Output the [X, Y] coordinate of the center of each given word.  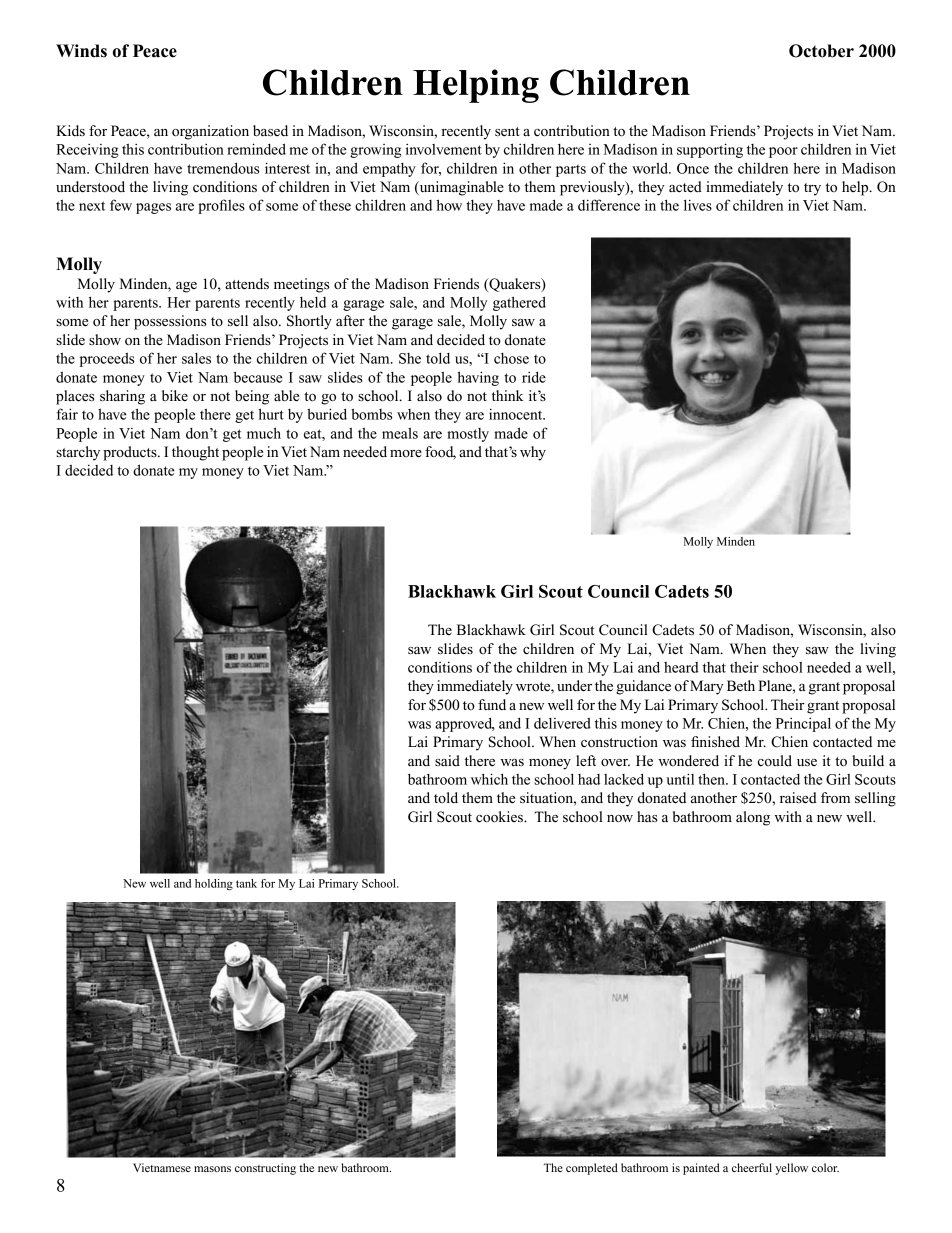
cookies [500, 817]
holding [214, 884]
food [440, 453]
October [821, 51]
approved [465, 724]
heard [681, 667]
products [131, 453]
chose [511, 358]
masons [212, 1169]
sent [507, 132]
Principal [803, 724]
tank [246, 883]
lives [698, 205]
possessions [170, 322]
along [753, 818]
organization [210, 132]
